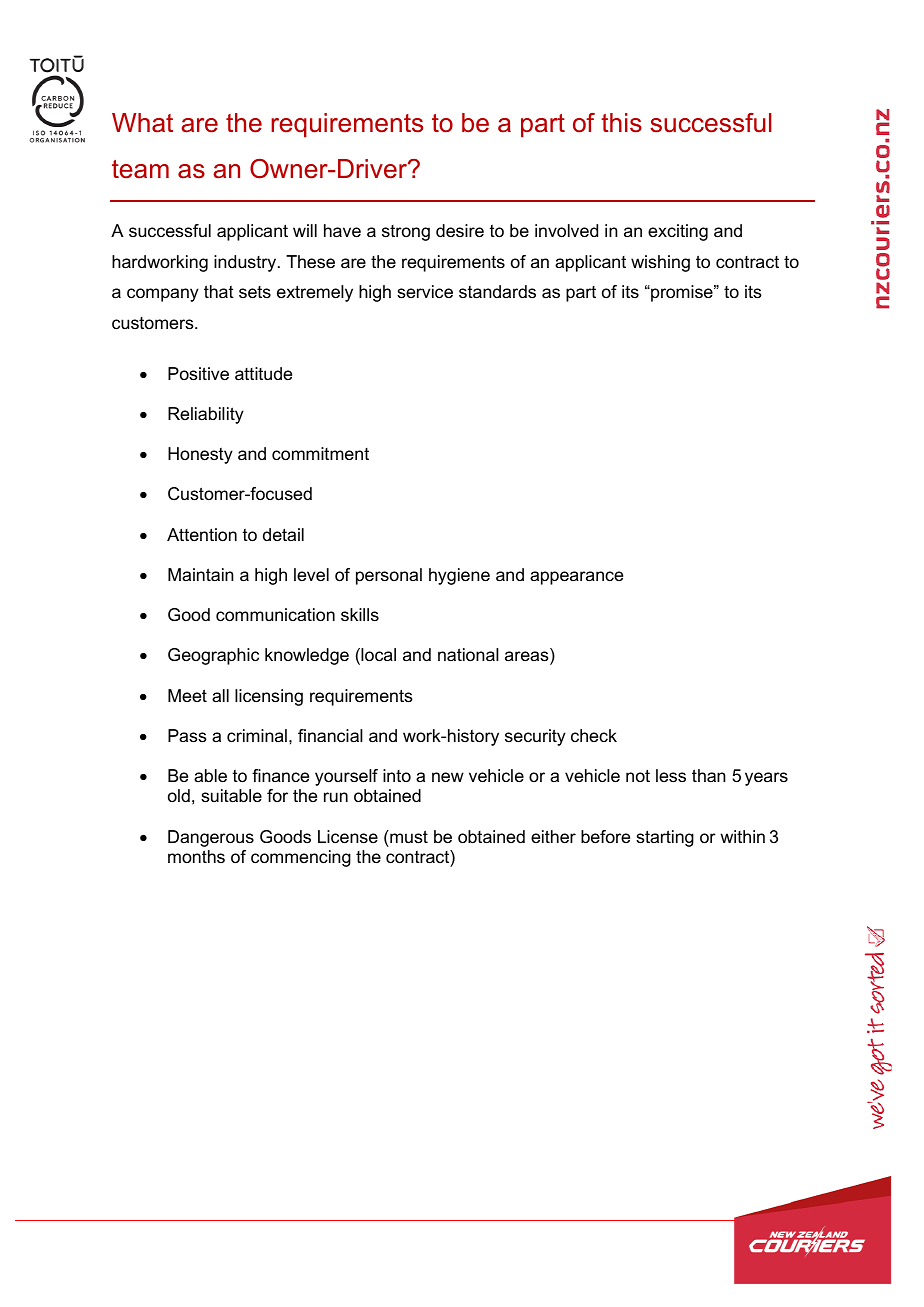  What do you see at coordinates (665, 838) in the screenshot?
I see `starting` at bounding box center [665, 838].
